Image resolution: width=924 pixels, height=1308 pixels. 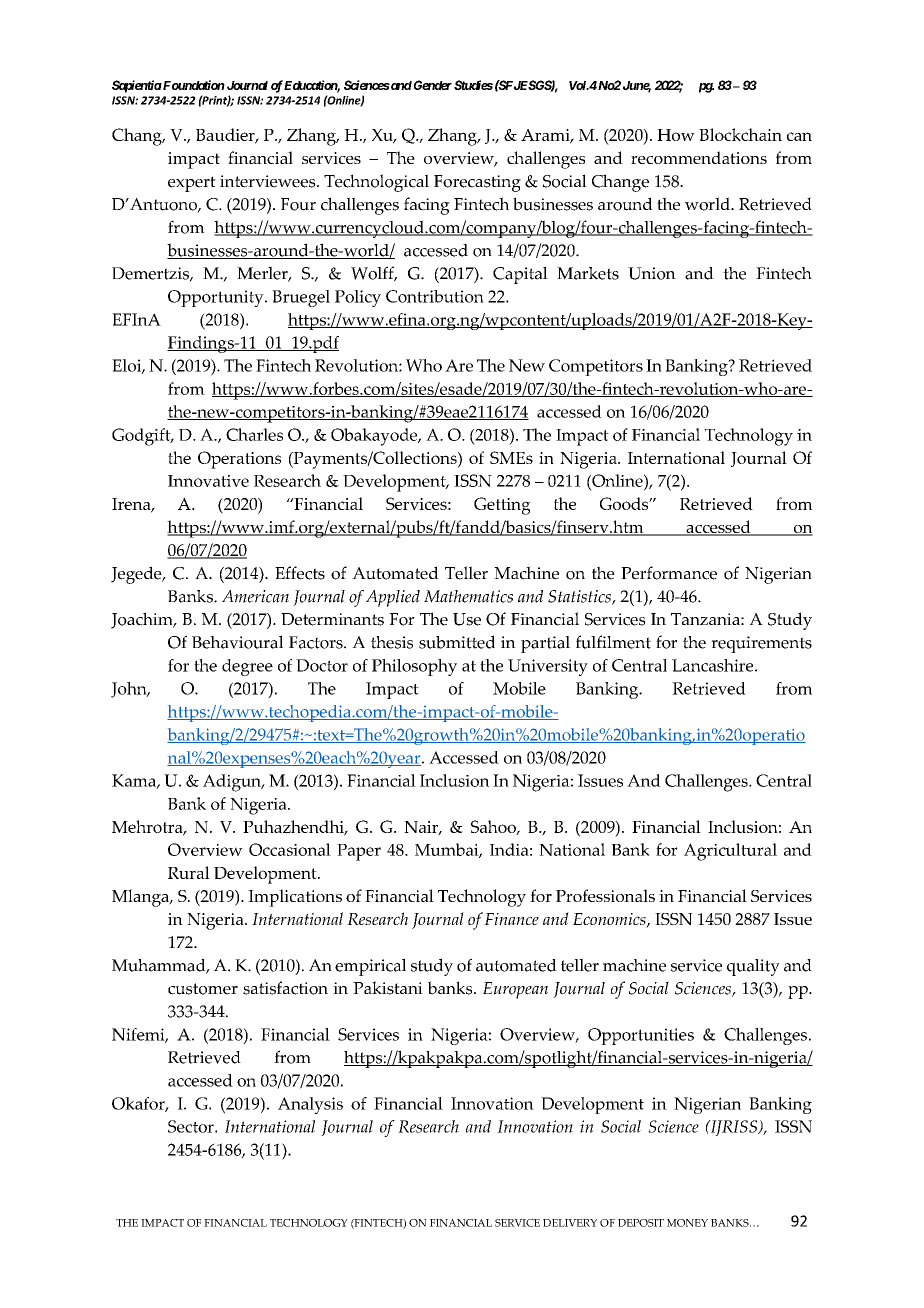 I want to click on Analysis, so click(x=310, y=1105).
